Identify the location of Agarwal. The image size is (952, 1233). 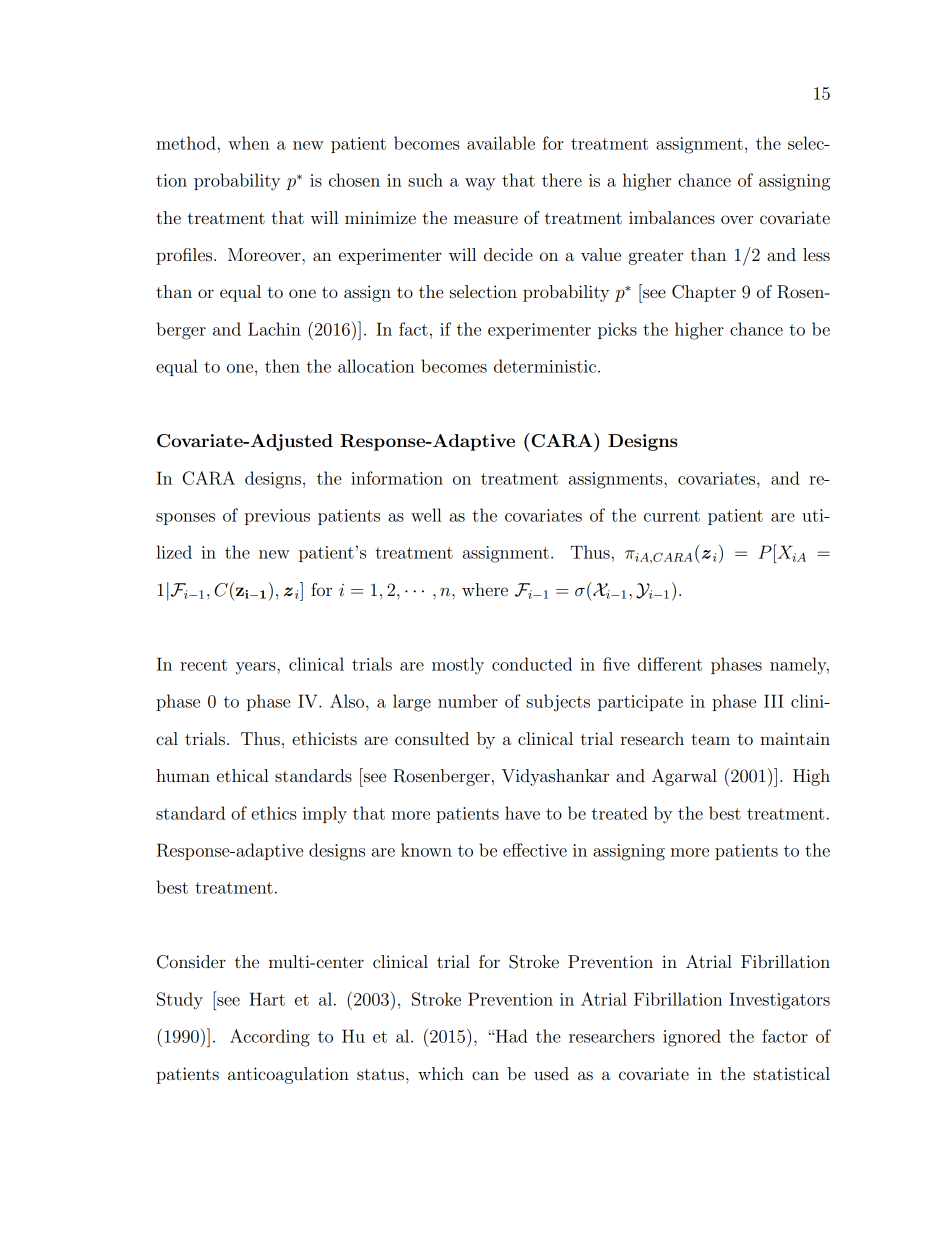
(684, 777).
